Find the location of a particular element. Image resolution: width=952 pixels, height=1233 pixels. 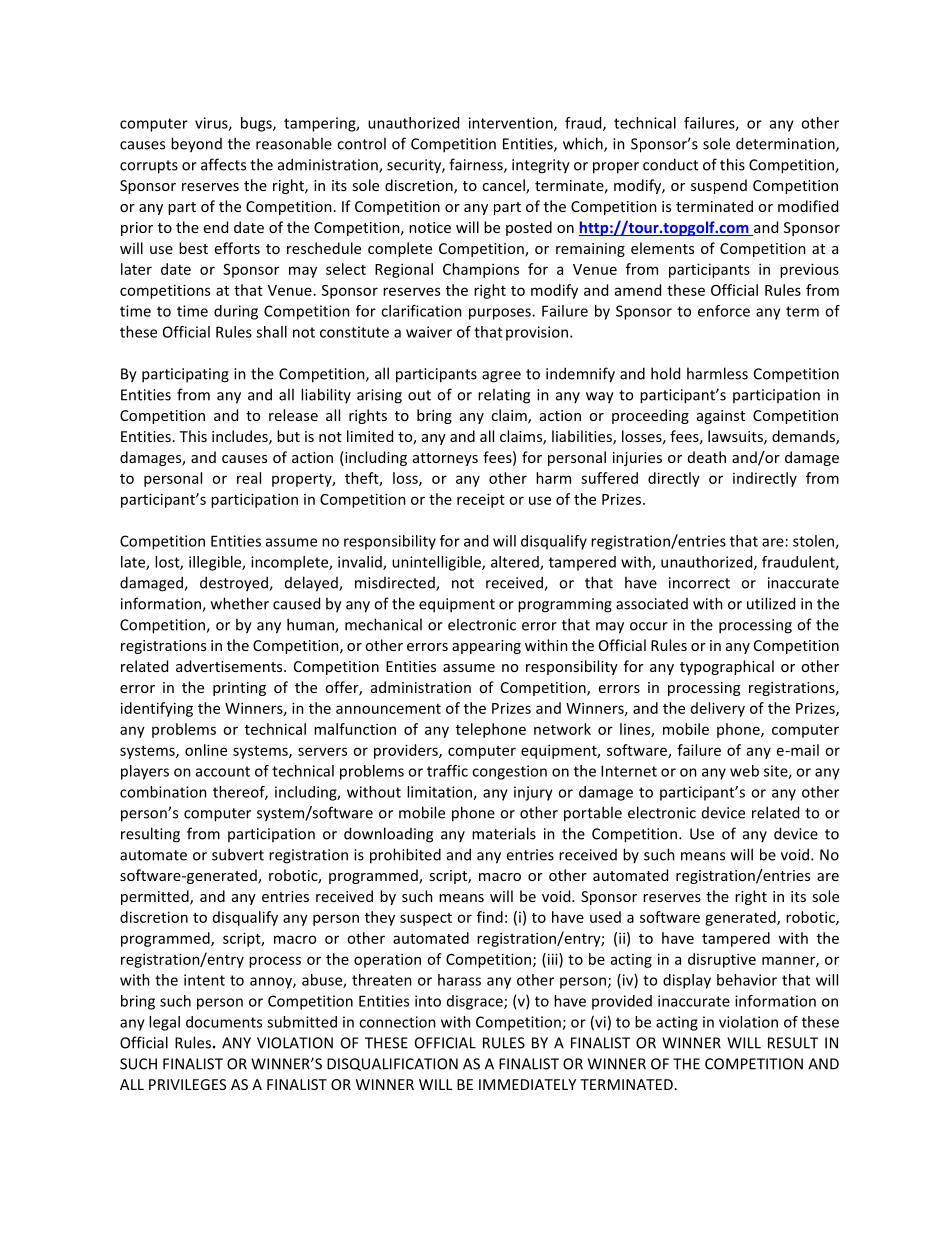

IMMEDIATELY is located at coordinates (527, 1084).
